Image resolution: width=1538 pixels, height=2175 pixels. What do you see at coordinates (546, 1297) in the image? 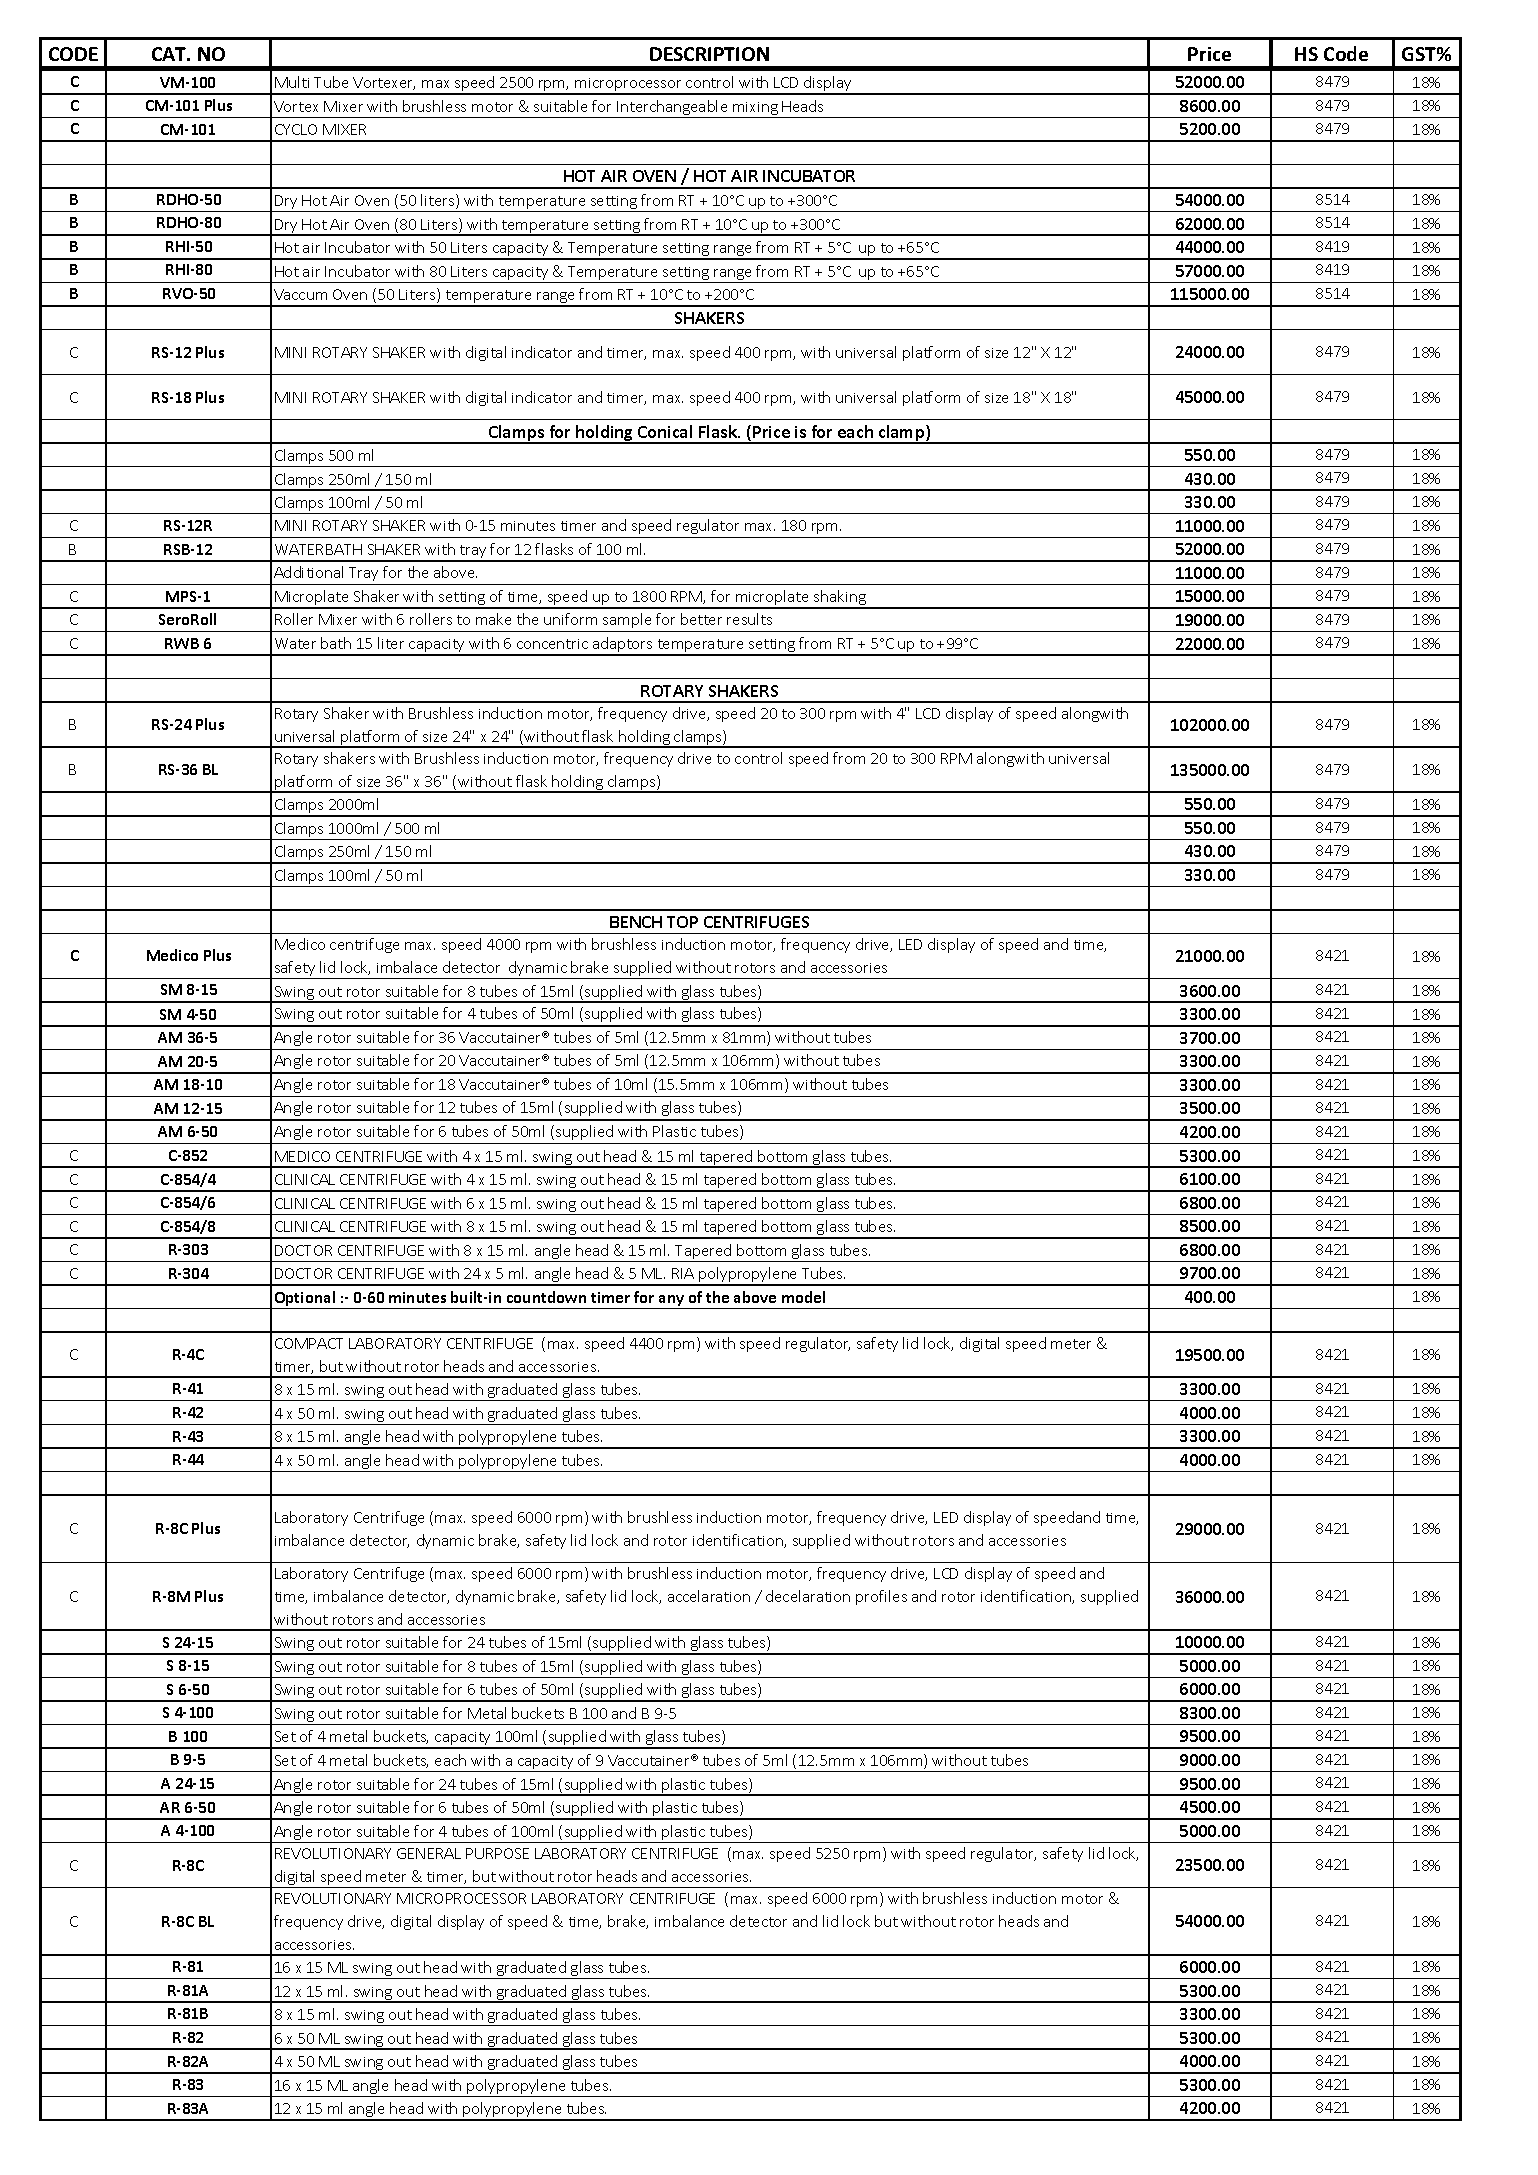
I see `countdown` at bounding box center [546, 1297].
